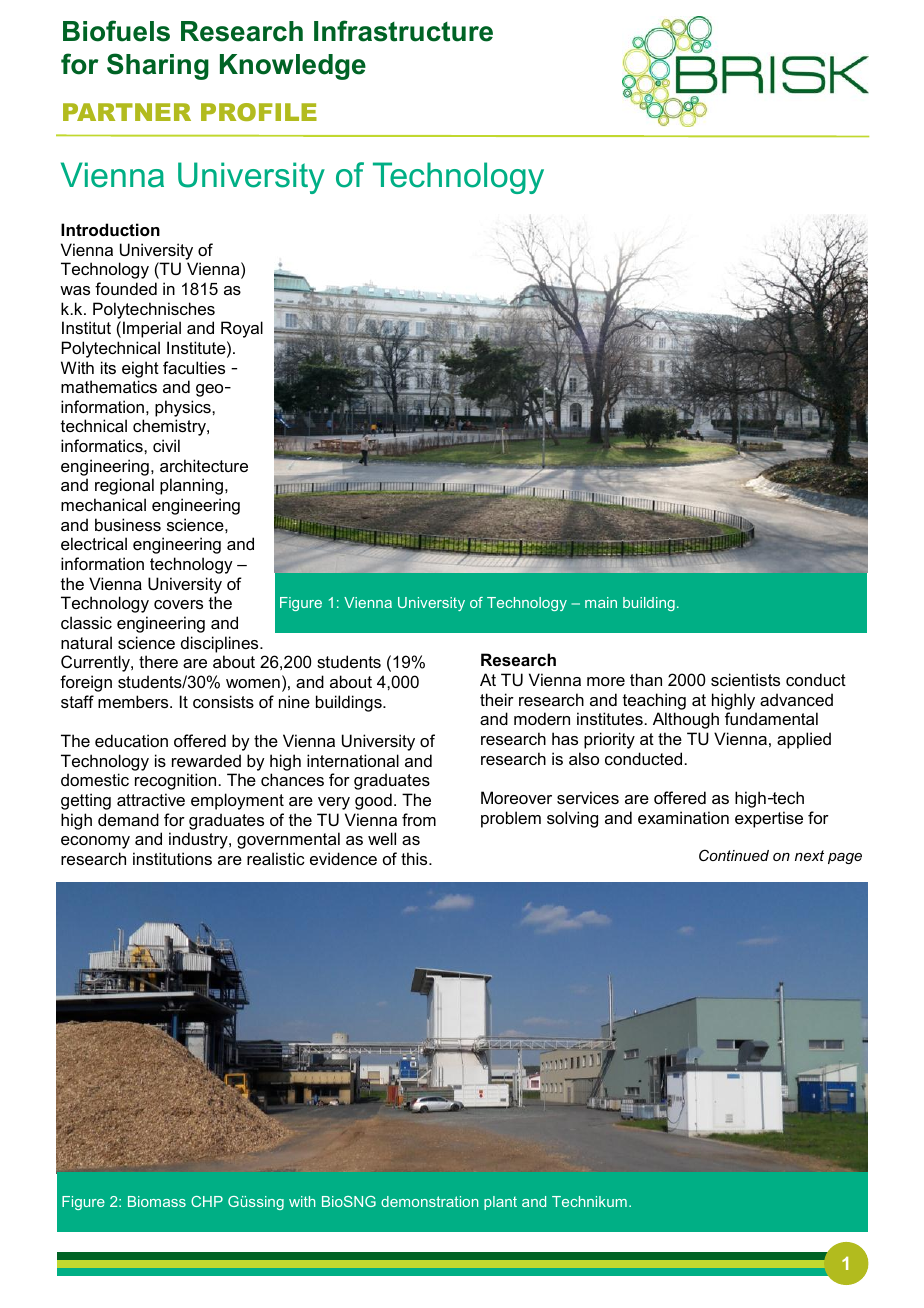 Image resolution: width=924 pixels, height=1308 pixels. What do you see at coordinates (429, 1201) in the screenshot?
I see `demonstration` at bounding box center [429, 1201].
